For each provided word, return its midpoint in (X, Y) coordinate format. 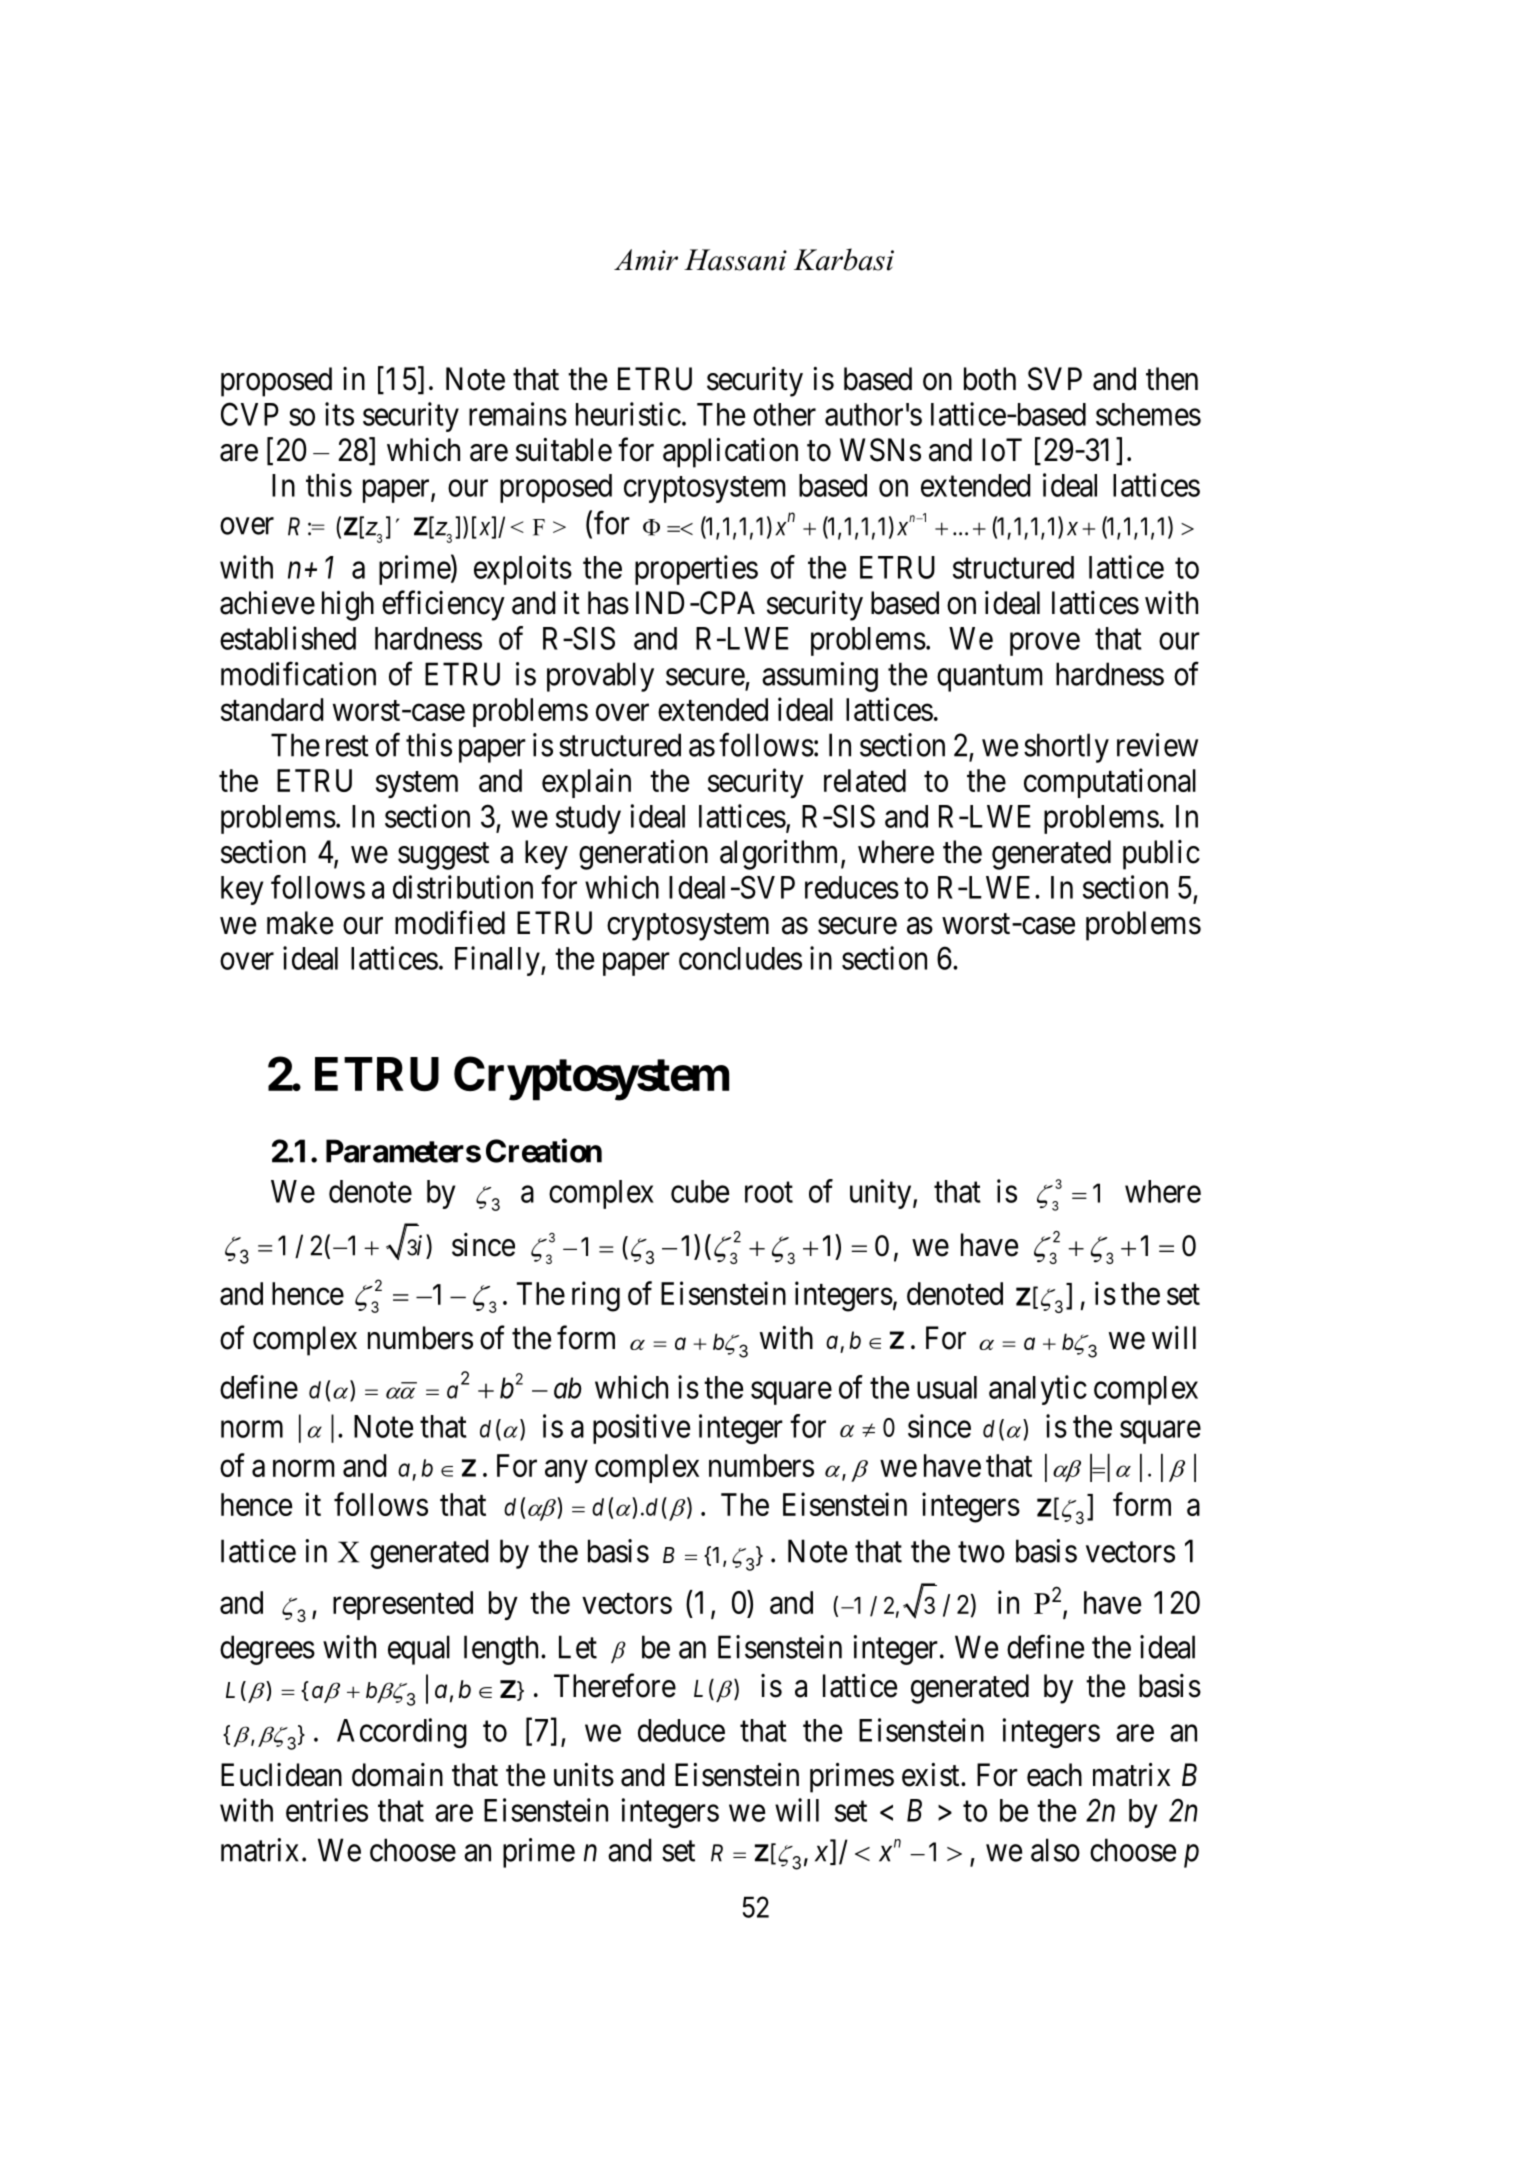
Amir (646, 260)
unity (882, 1194)
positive (641, 1429)
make (300, 923)
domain (397, 1775)
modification (298, 674)
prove (1045, 644)
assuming (820, 677)
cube (700, 1191)
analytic (1038, 1390)
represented (403, 1605)
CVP (250, 414)
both (990, 379)
